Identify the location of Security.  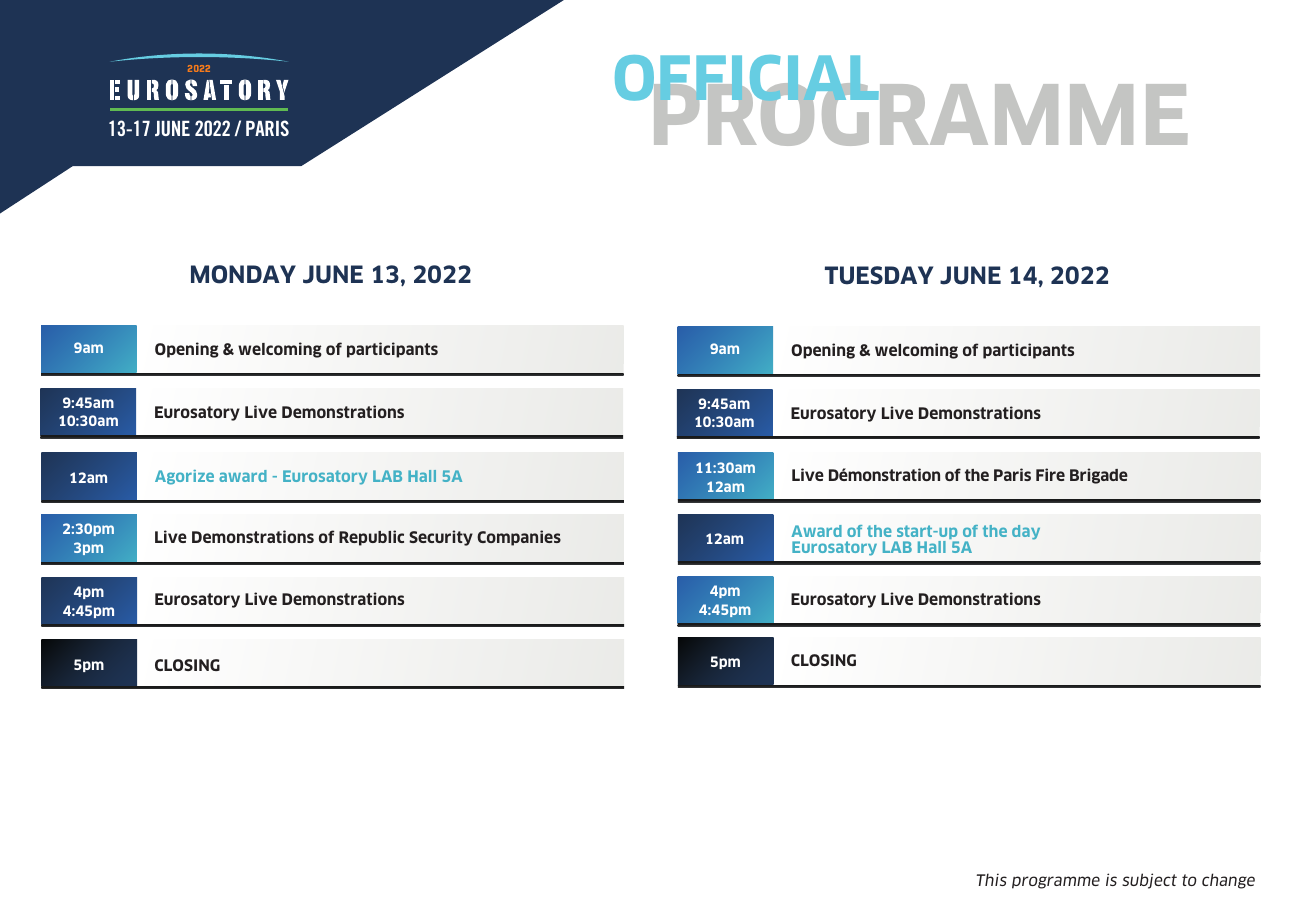
(441, 538).
